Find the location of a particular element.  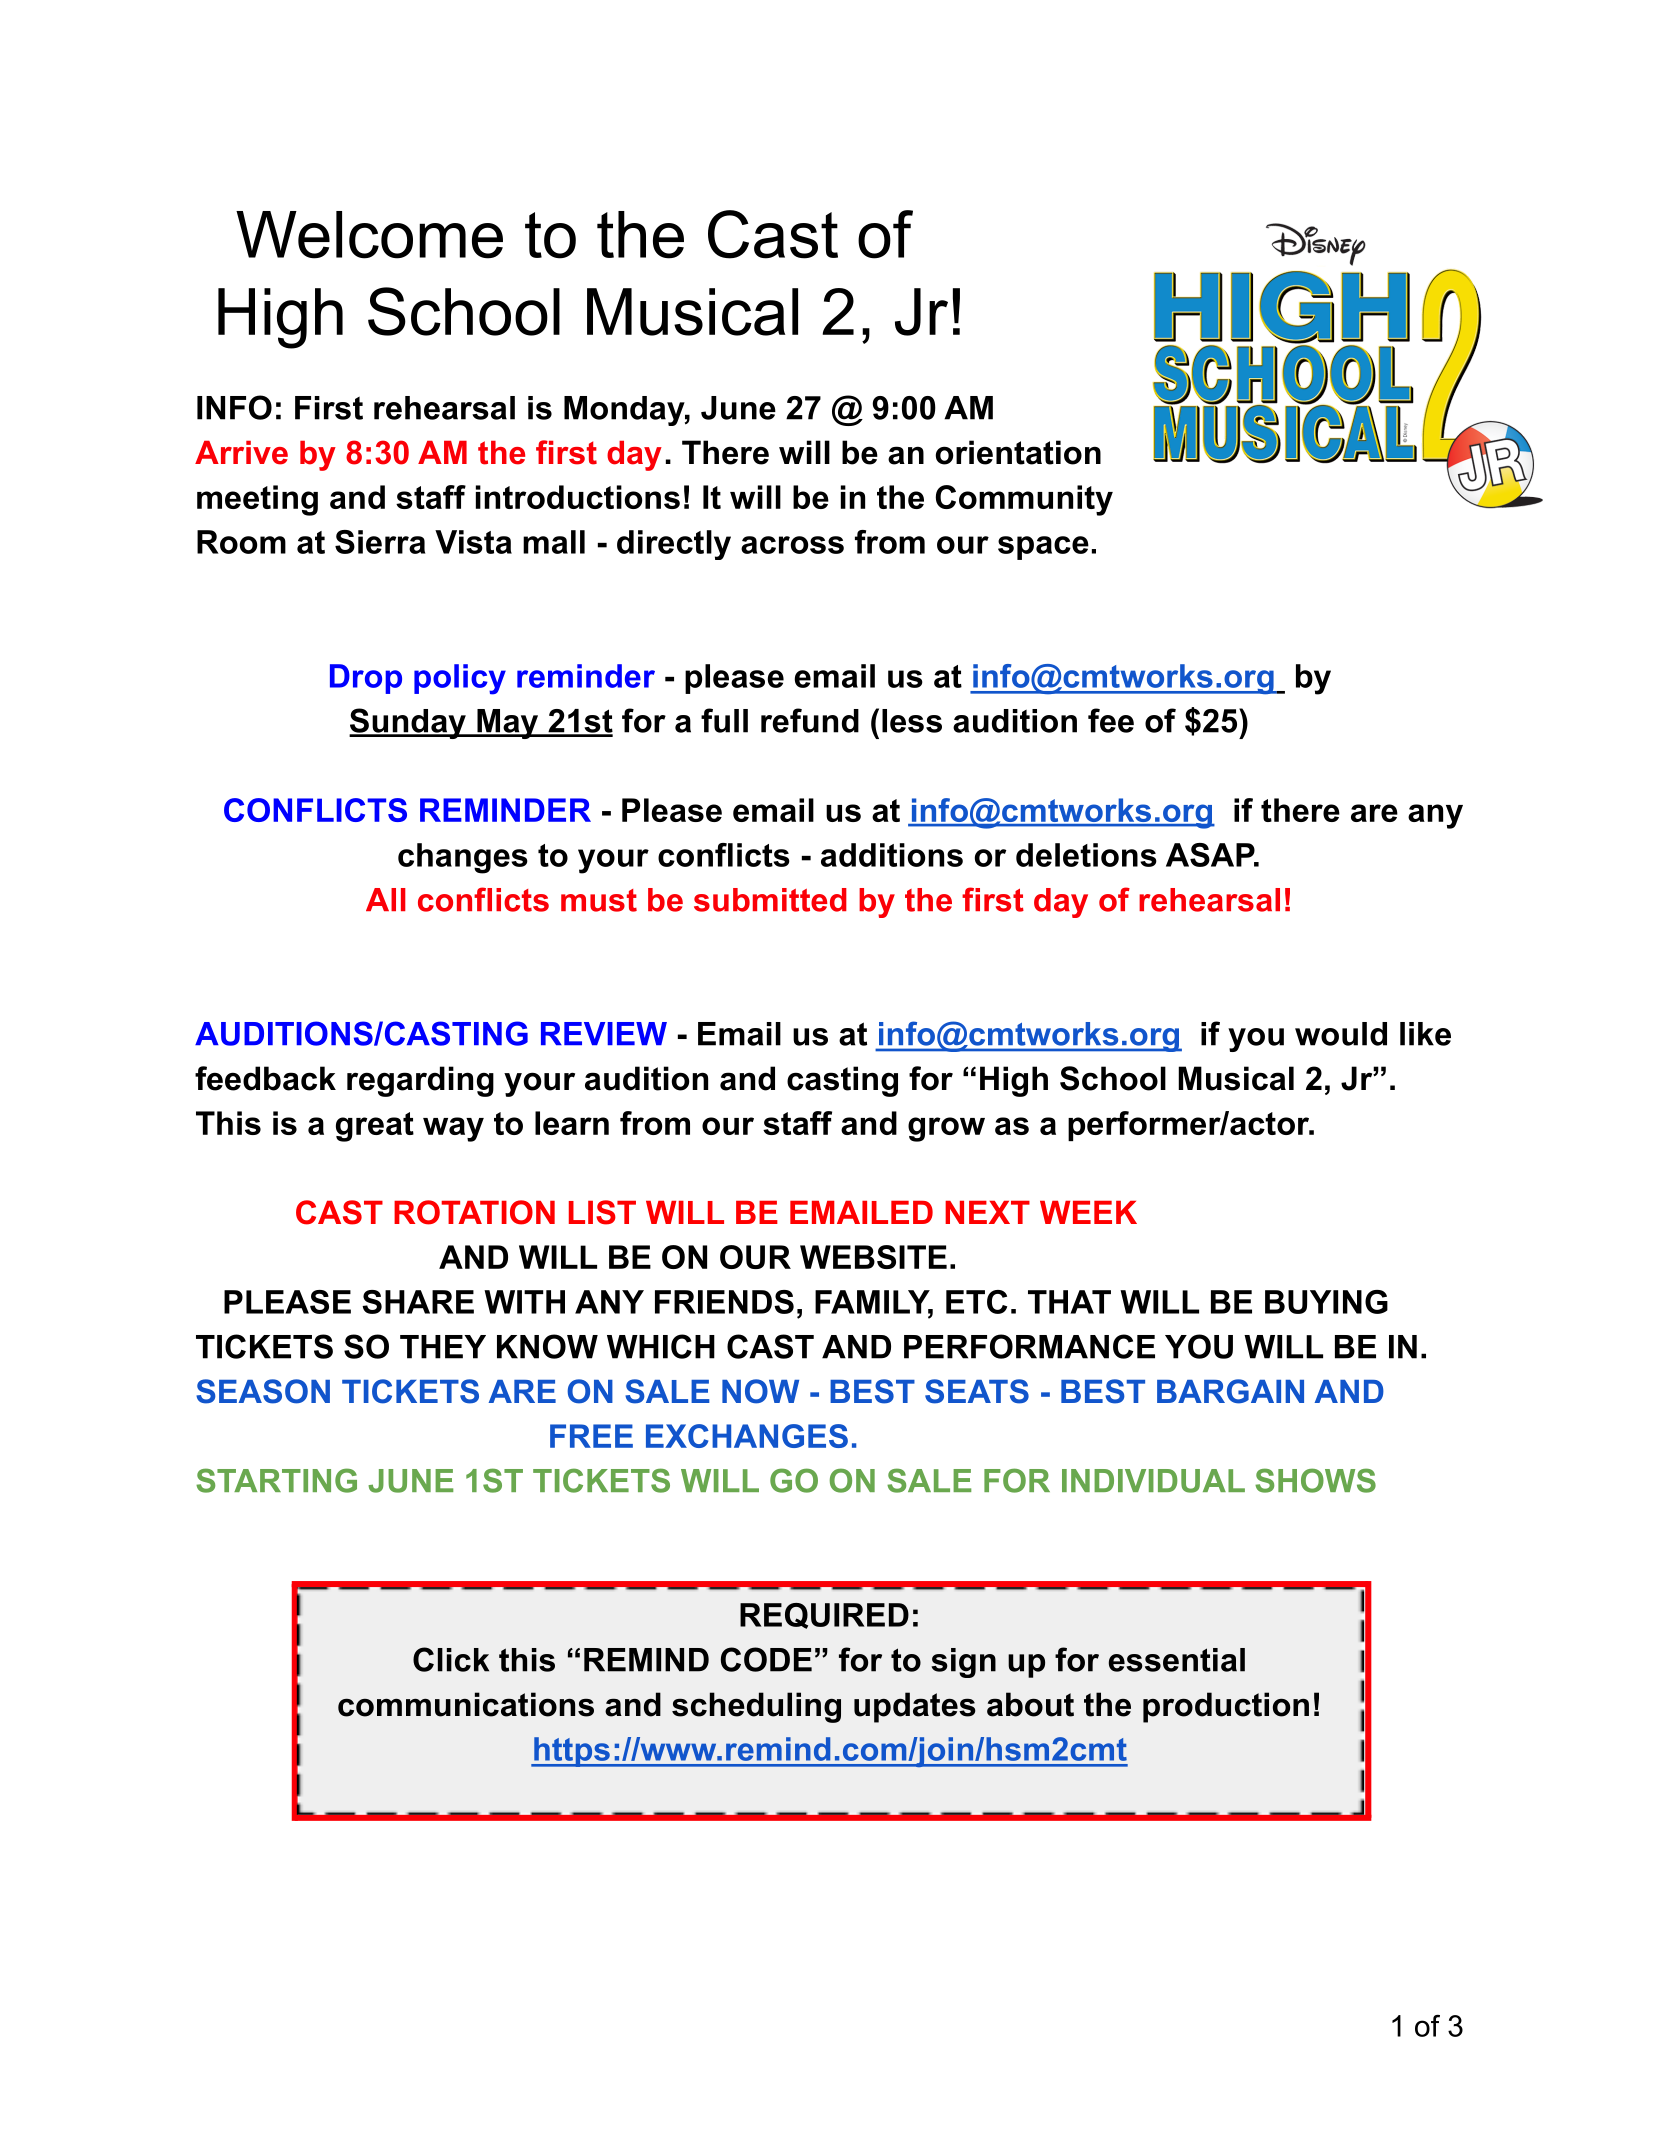

regarding is located at coordinates (420, 1081).
